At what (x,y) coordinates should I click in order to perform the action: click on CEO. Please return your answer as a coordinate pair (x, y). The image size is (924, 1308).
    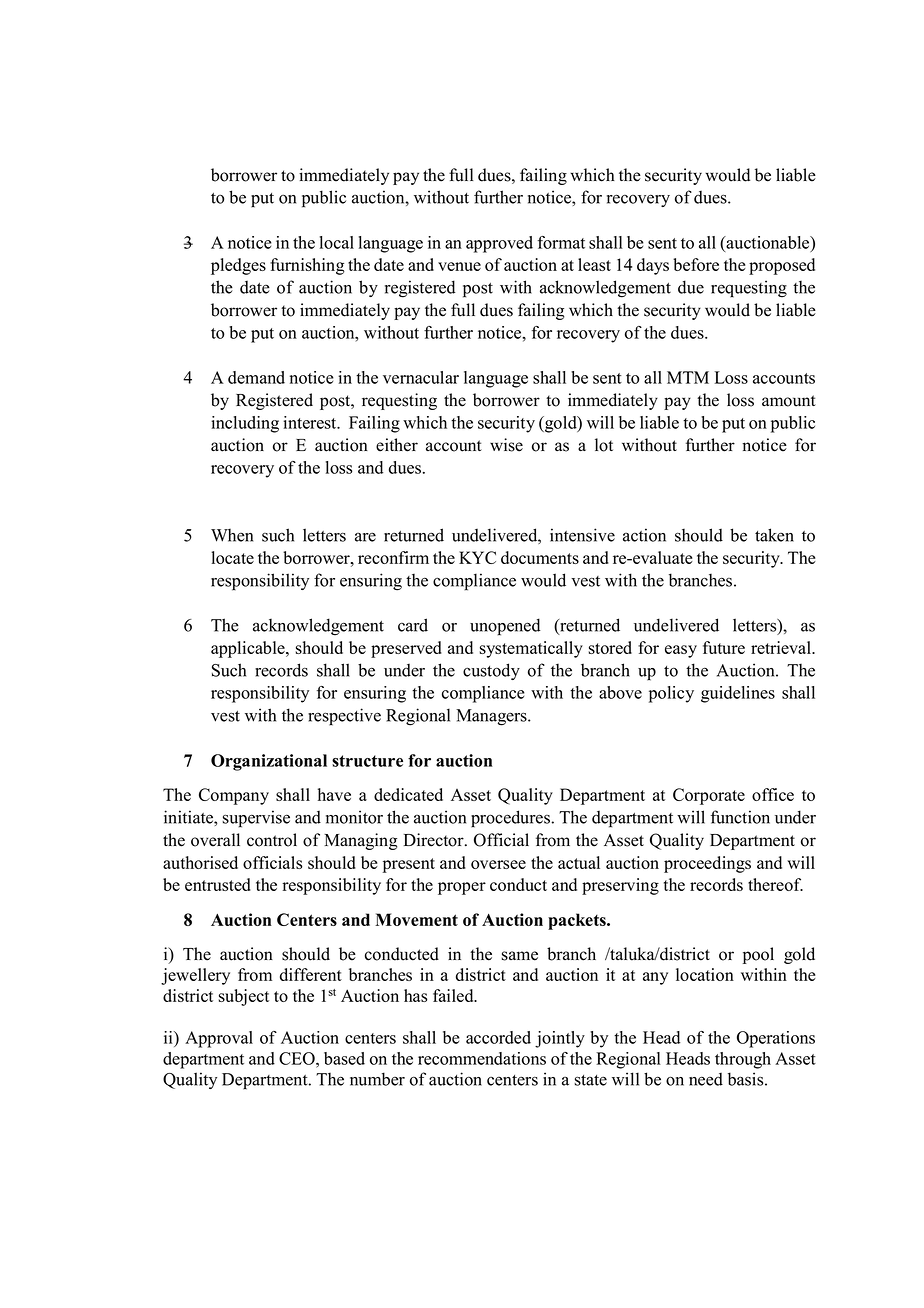
    Looking at the image, I should click on (298, 1058).
